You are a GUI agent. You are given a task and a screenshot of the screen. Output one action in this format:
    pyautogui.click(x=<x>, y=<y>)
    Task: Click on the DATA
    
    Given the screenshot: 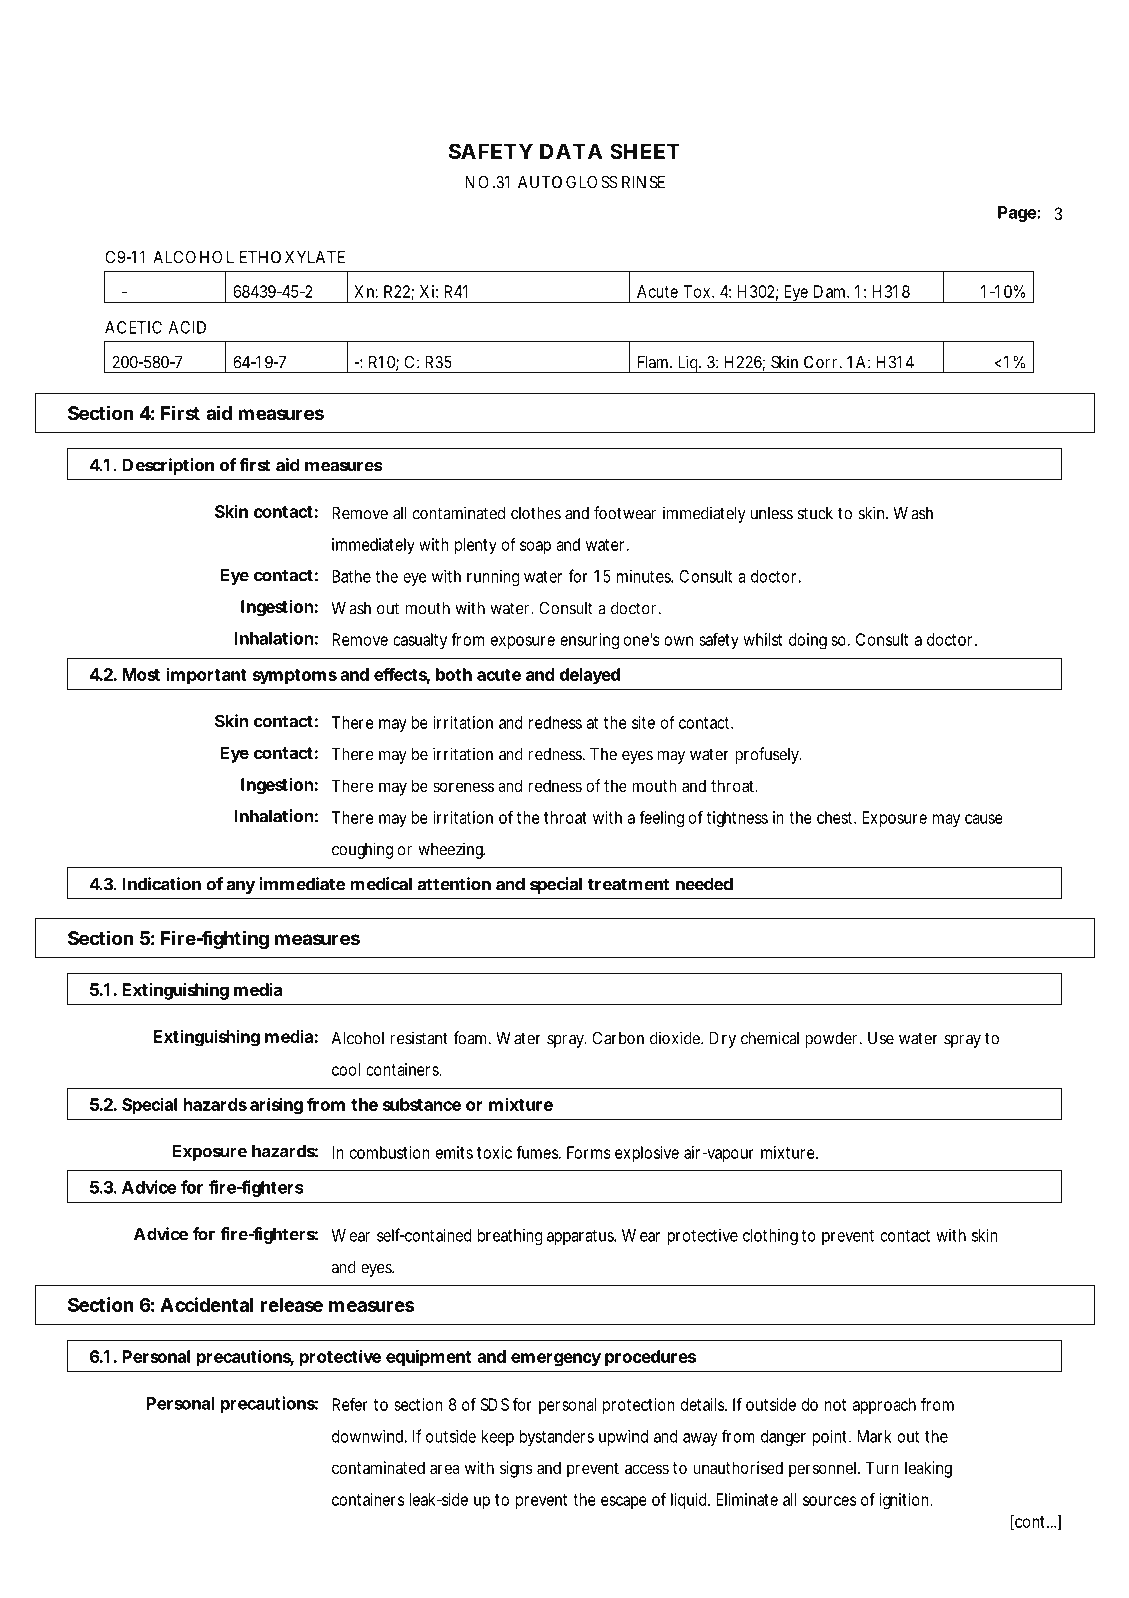 What is the action you would take?
    pyautogui.click(x=571, y=151)
